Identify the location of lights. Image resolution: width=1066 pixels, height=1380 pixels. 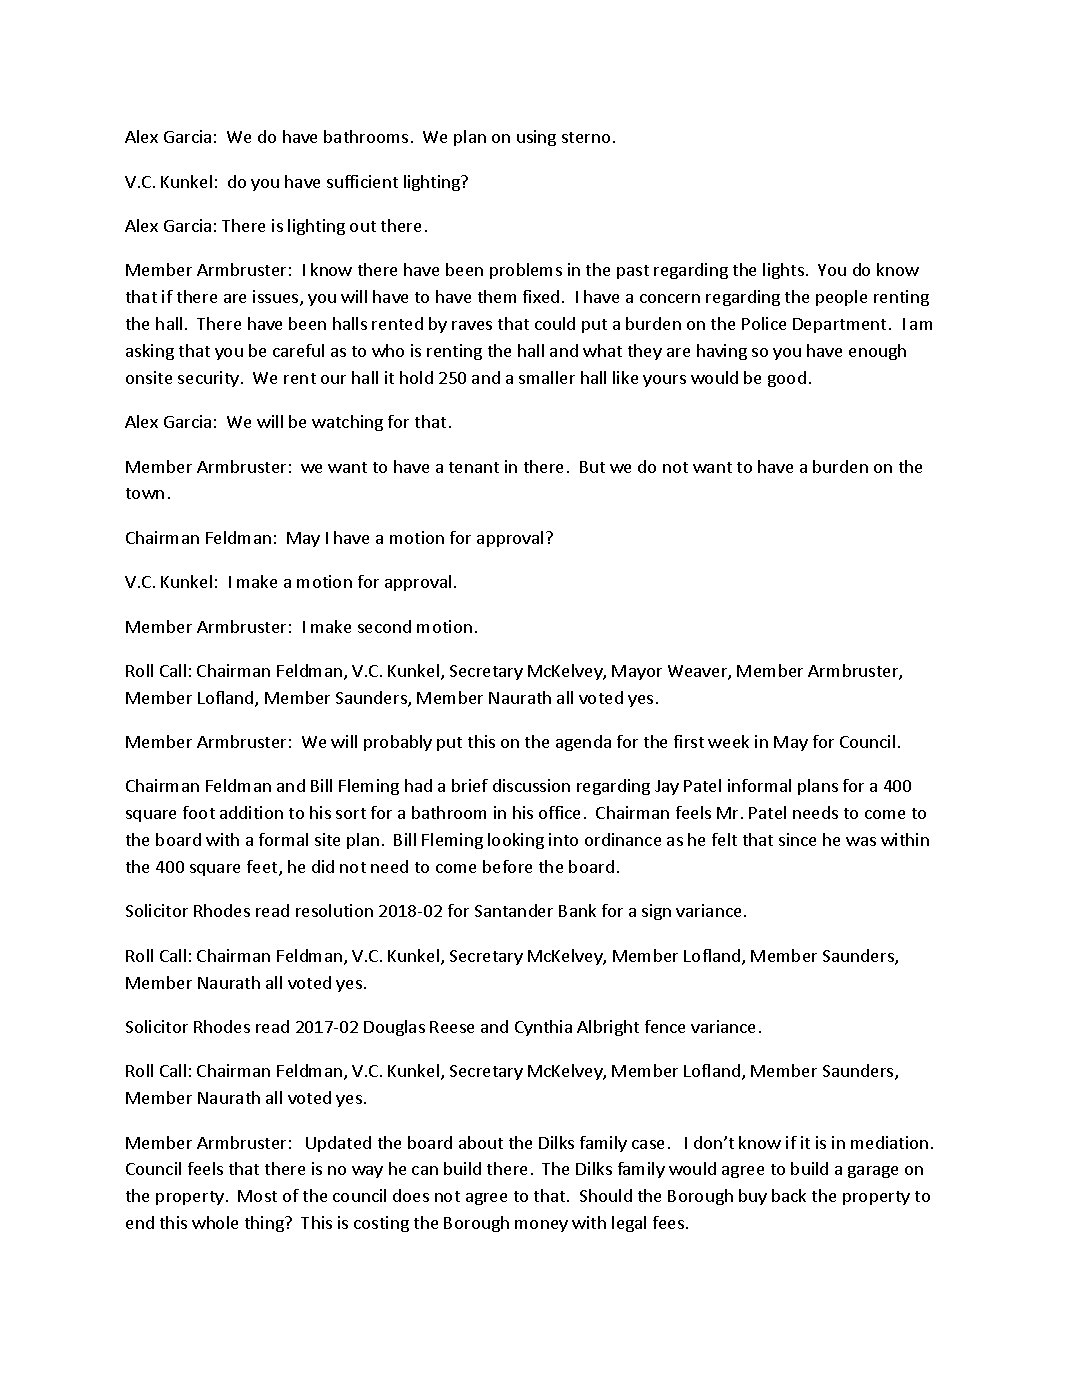
(783, 271).
